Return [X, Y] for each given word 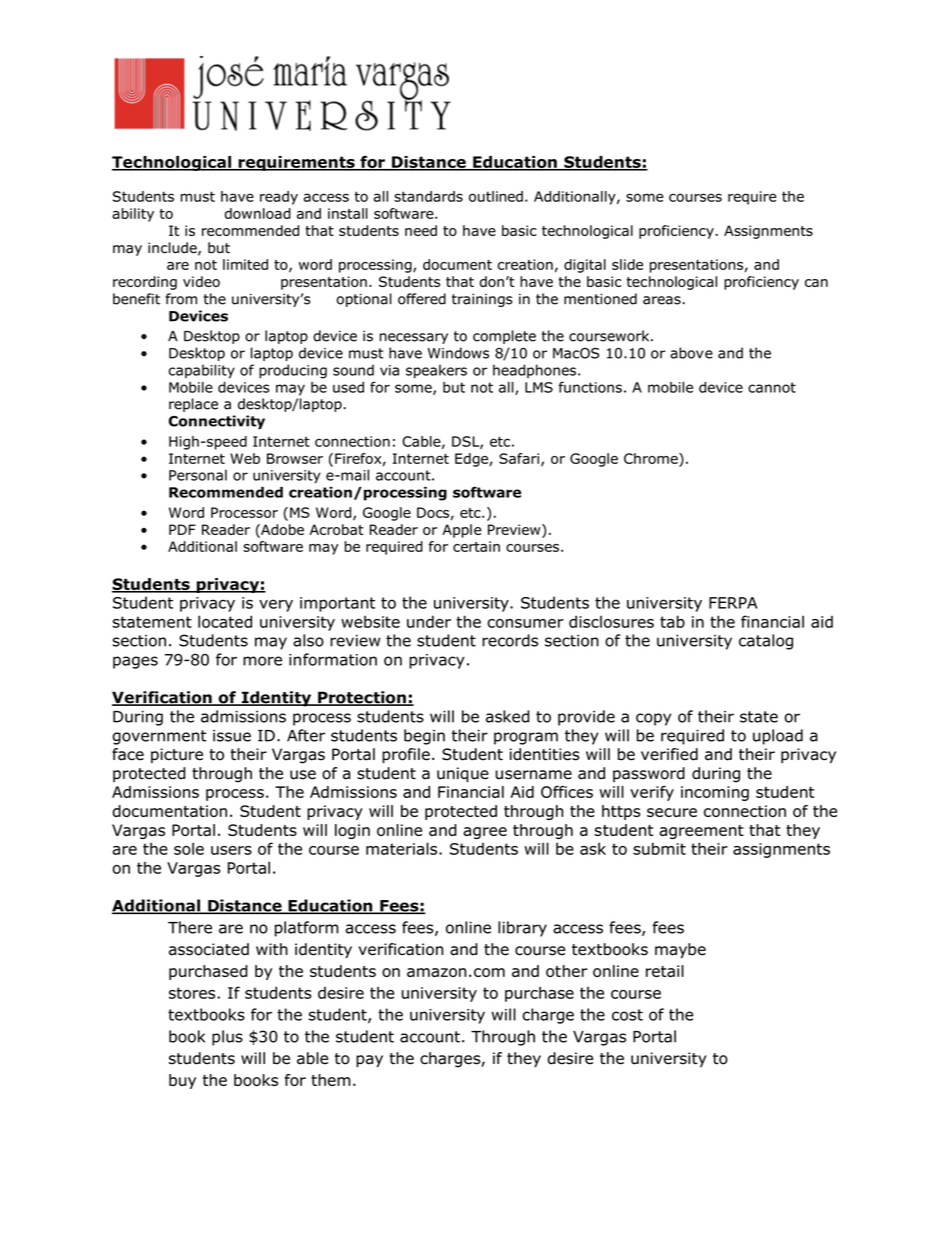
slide [627, 264]
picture [177, 755]
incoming [715, 793]
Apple [462, 531]
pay [369, 1061]
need [421, 230]
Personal [198, 475]
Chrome [652, 458]
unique [463, 774]
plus [227, 1038]
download [258, 213]
